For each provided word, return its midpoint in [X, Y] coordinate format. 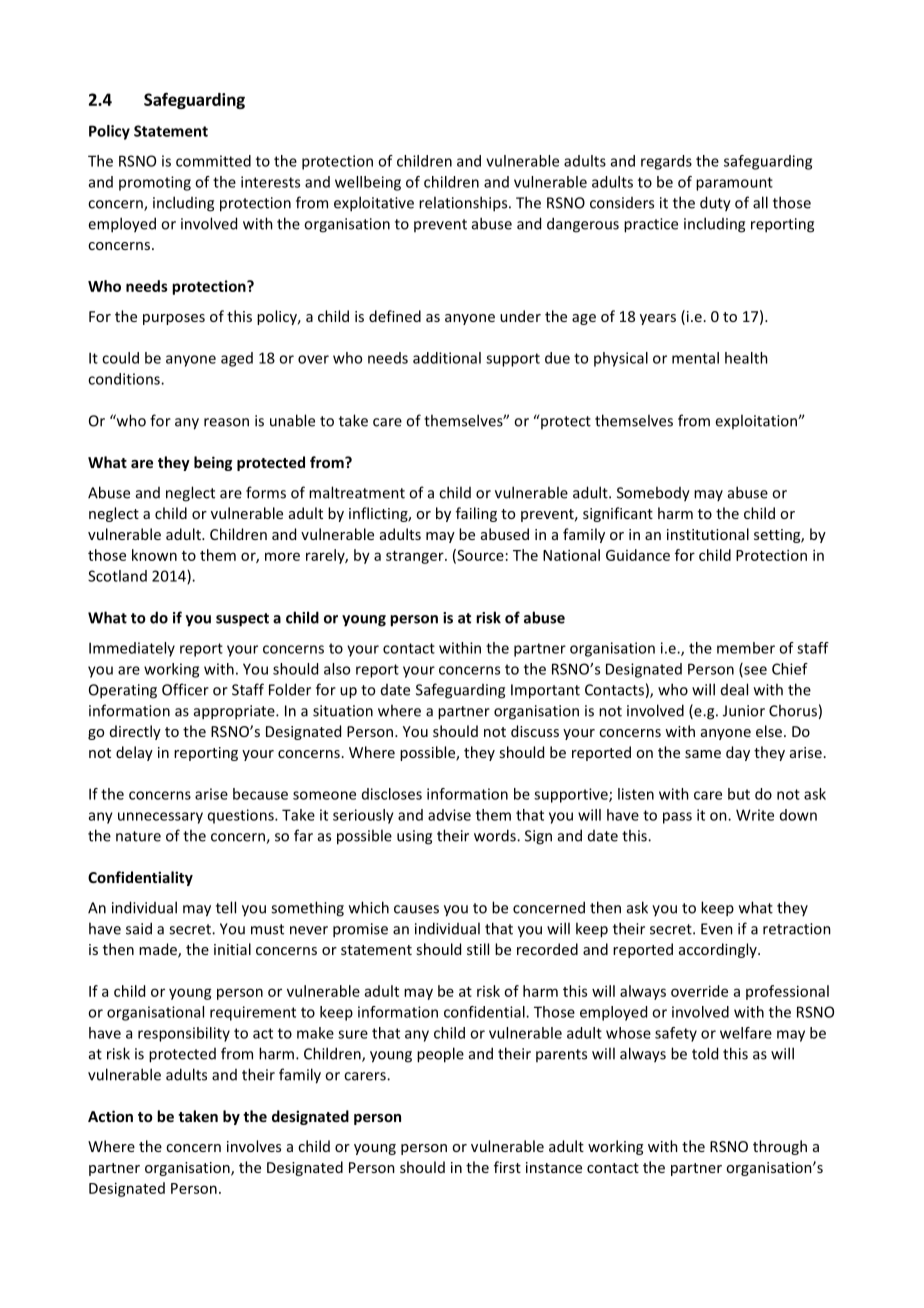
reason [226, 422]
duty [715, 204]
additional [447, 358]
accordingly [719, 950]
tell [226, 907]
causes [416, 909]
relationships [464, 204]
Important [545, 691]
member [746, 648]
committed [213, 161]
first [507, 1167]
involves [254, 1146]
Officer [185, 689]
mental [695, 358]
